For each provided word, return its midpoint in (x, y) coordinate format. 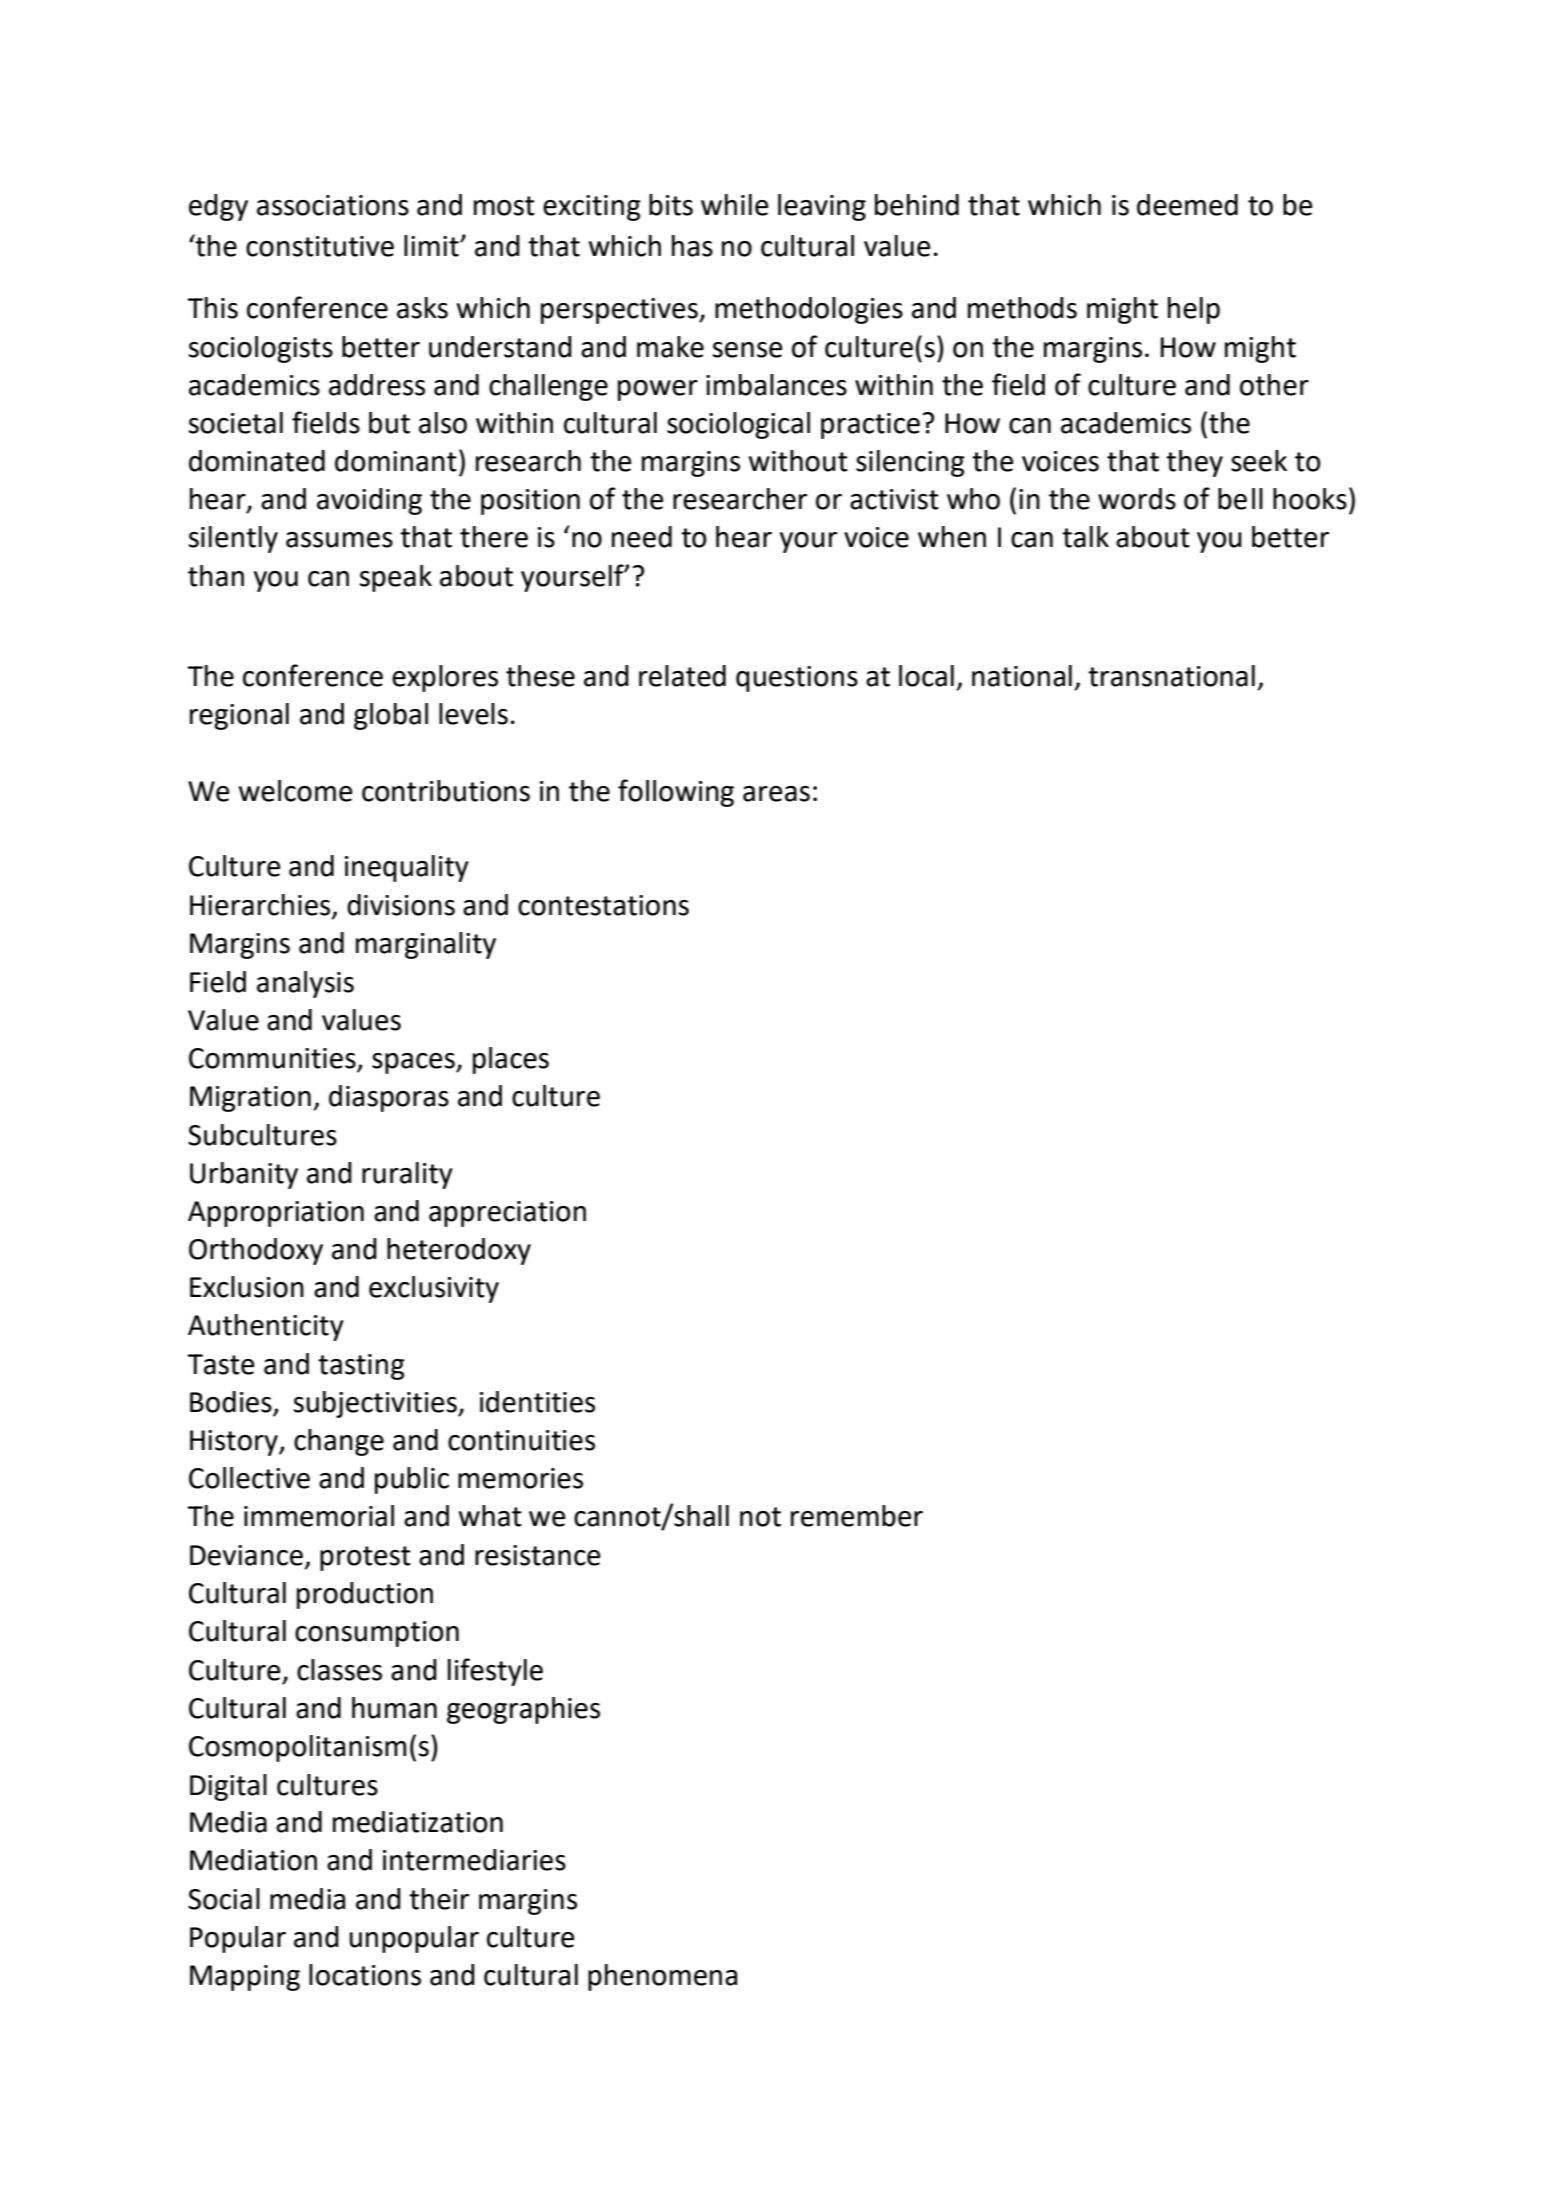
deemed (1187, 205)
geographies (523, 1710)
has (692, 246)
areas (776, 794)
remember (857, 1516)
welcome (295, 791)
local (926, 676)
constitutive (320, 246)
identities (537, 1402)
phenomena (662, 1977)
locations (365, 1975)
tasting (361, 1367)
